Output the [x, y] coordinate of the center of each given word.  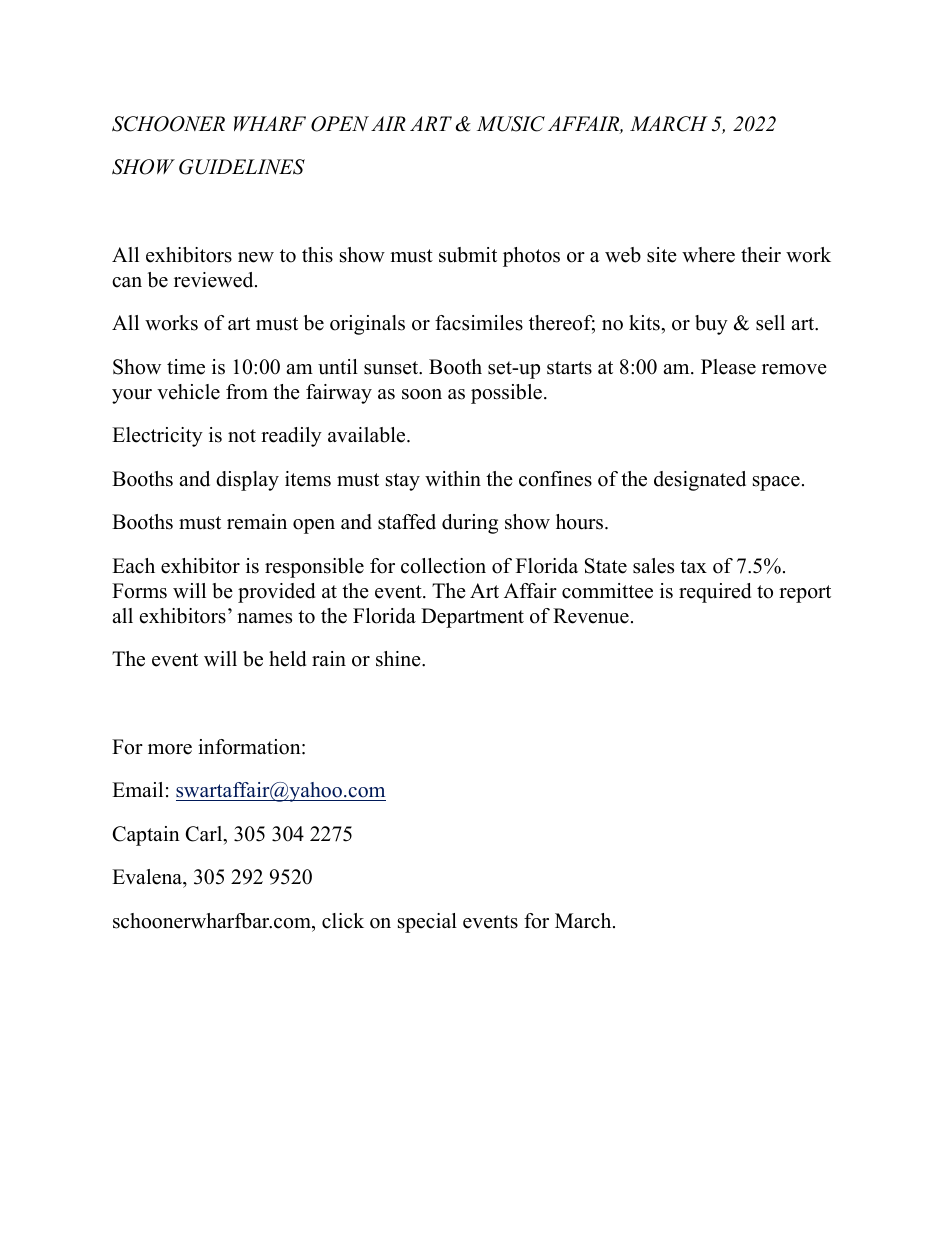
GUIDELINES [242, 167]
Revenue [591, 616]
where [708, 255]
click [343, 921]
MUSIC [511, 124]
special [427, 923]
